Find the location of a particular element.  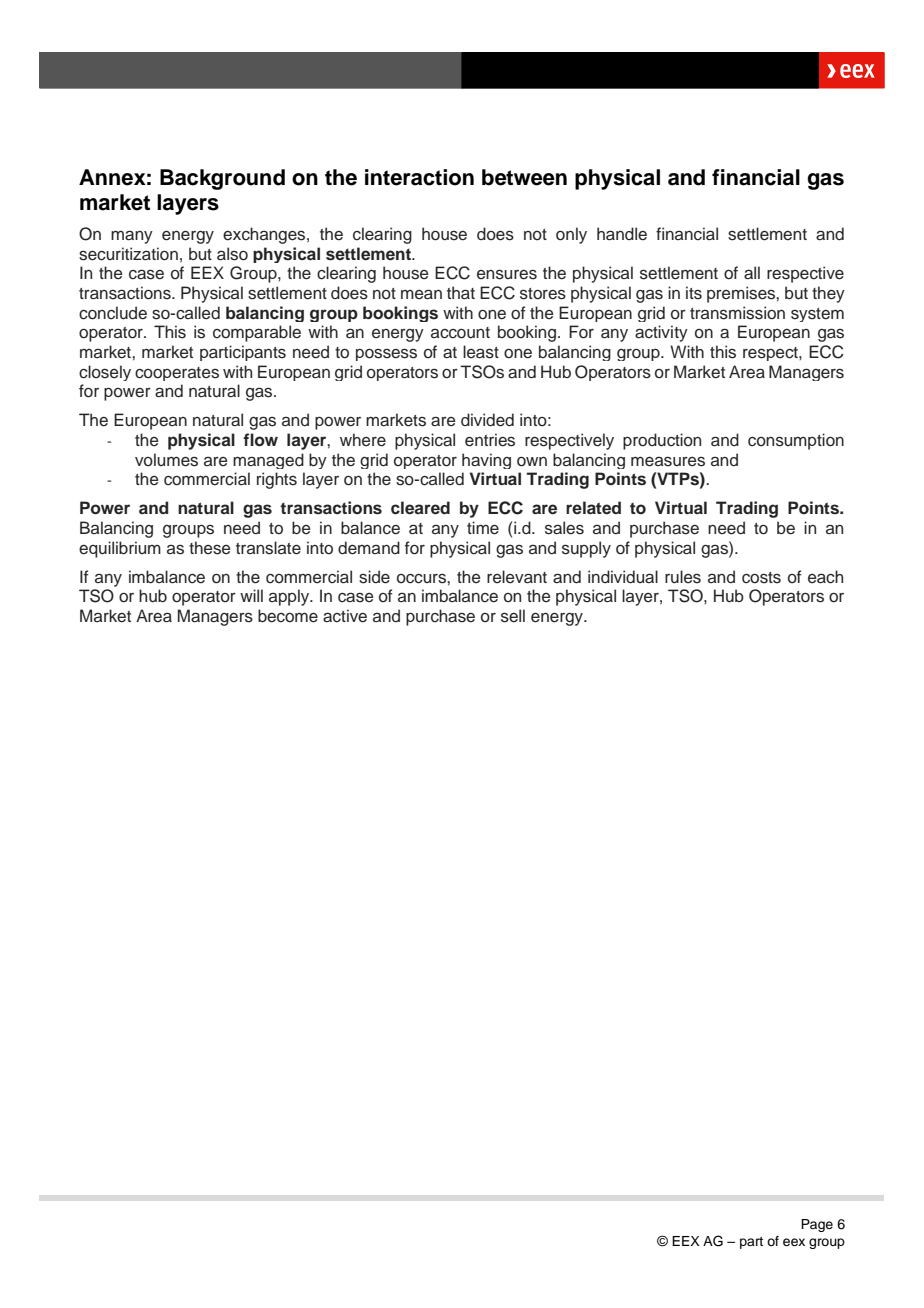

Page is located at coordinates (817, 1225).
